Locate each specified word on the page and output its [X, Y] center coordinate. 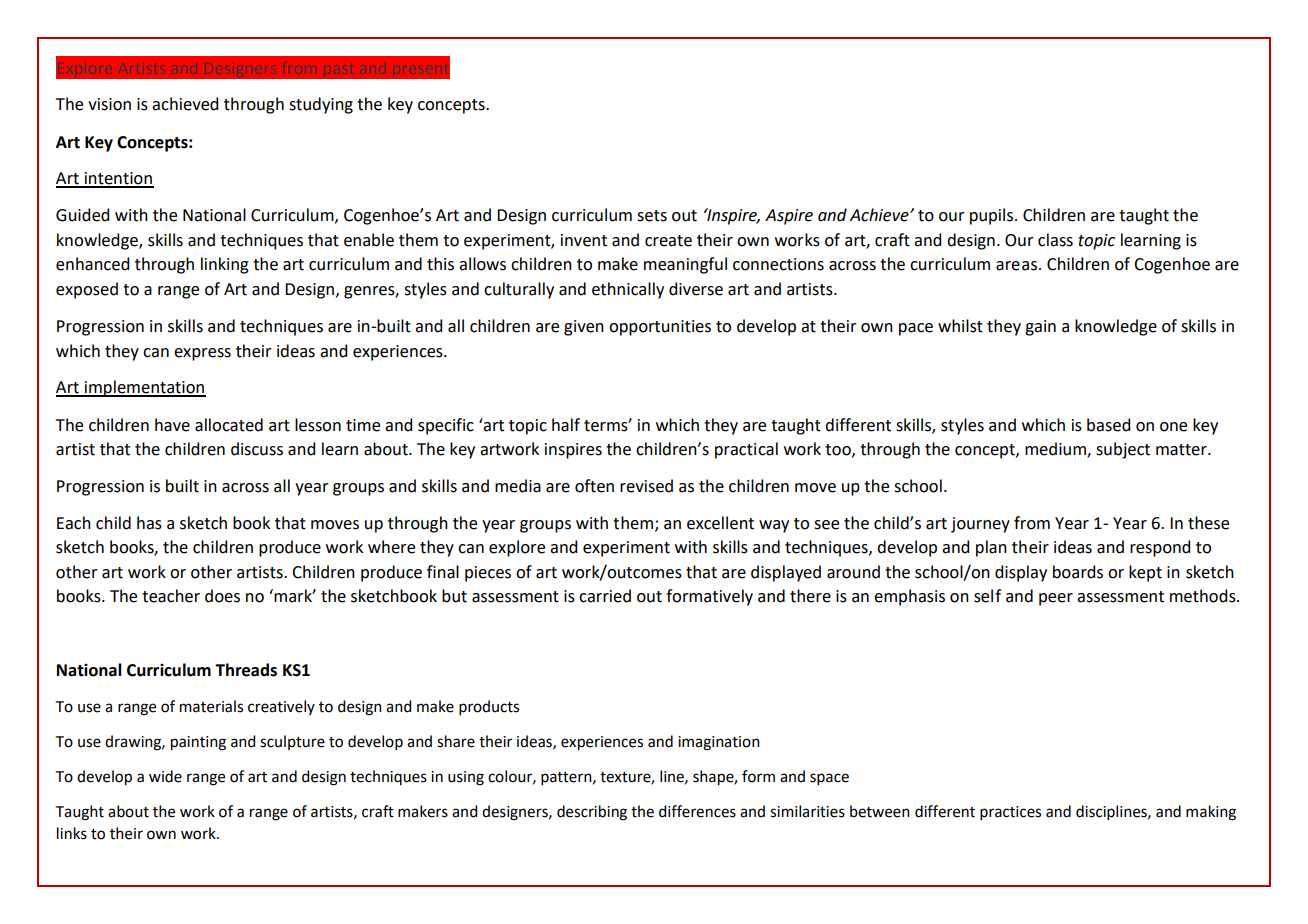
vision [109, 104]
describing [592, 813]
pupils [993, 216]
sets [652, 216]
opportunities [660, 328]
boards [1078, 572]
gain [1040, 328]
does [222, 596]
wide [165, 776]
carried [605, 596]
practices [1010, 813]
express [202, 354]
